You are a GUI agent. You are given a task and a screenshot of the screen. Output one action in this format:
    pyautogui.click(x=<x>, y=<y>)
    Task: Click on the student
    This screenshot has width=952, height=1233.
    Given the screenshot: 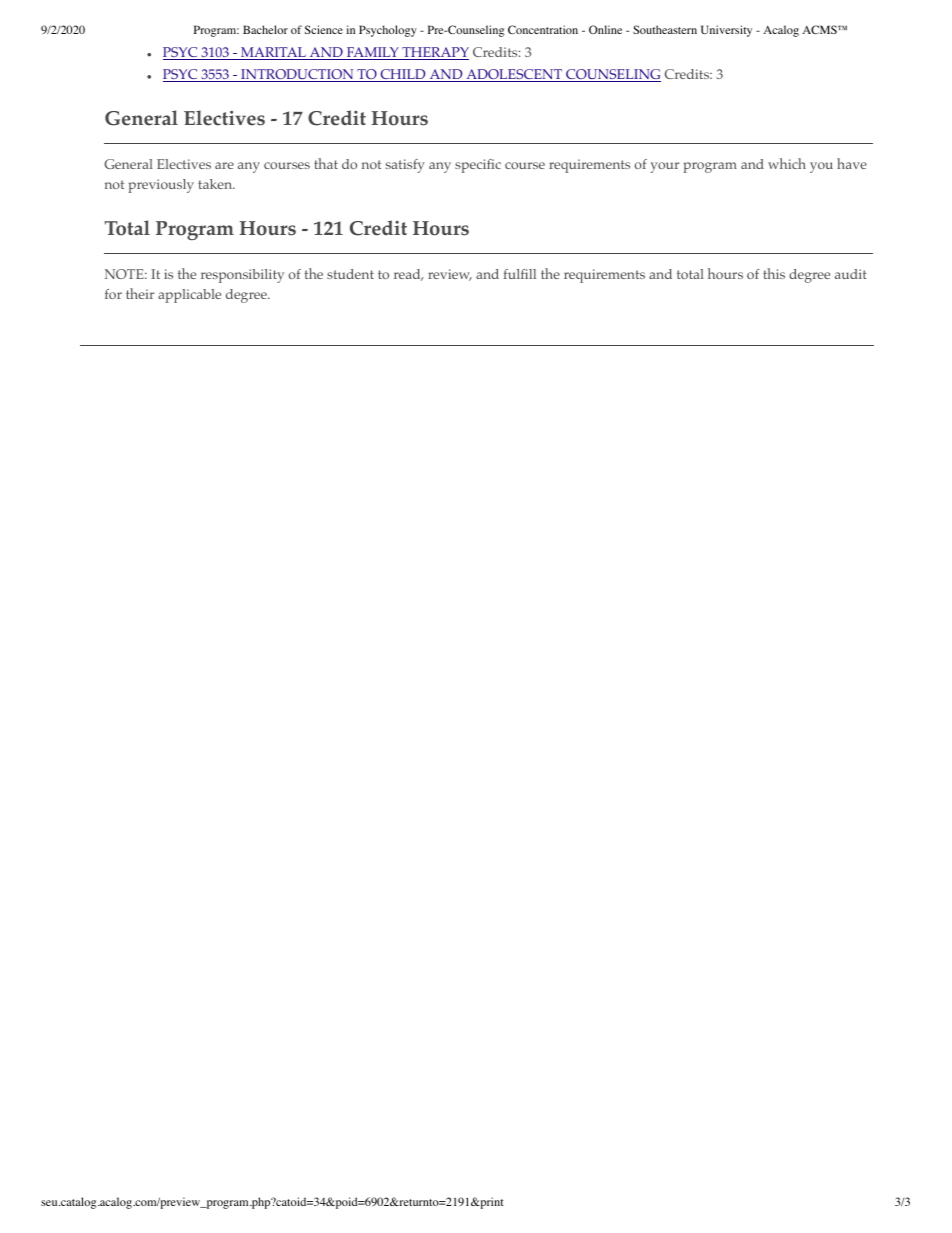 What is the action you would take?
    pyautogui.click(x=350, y=274)
